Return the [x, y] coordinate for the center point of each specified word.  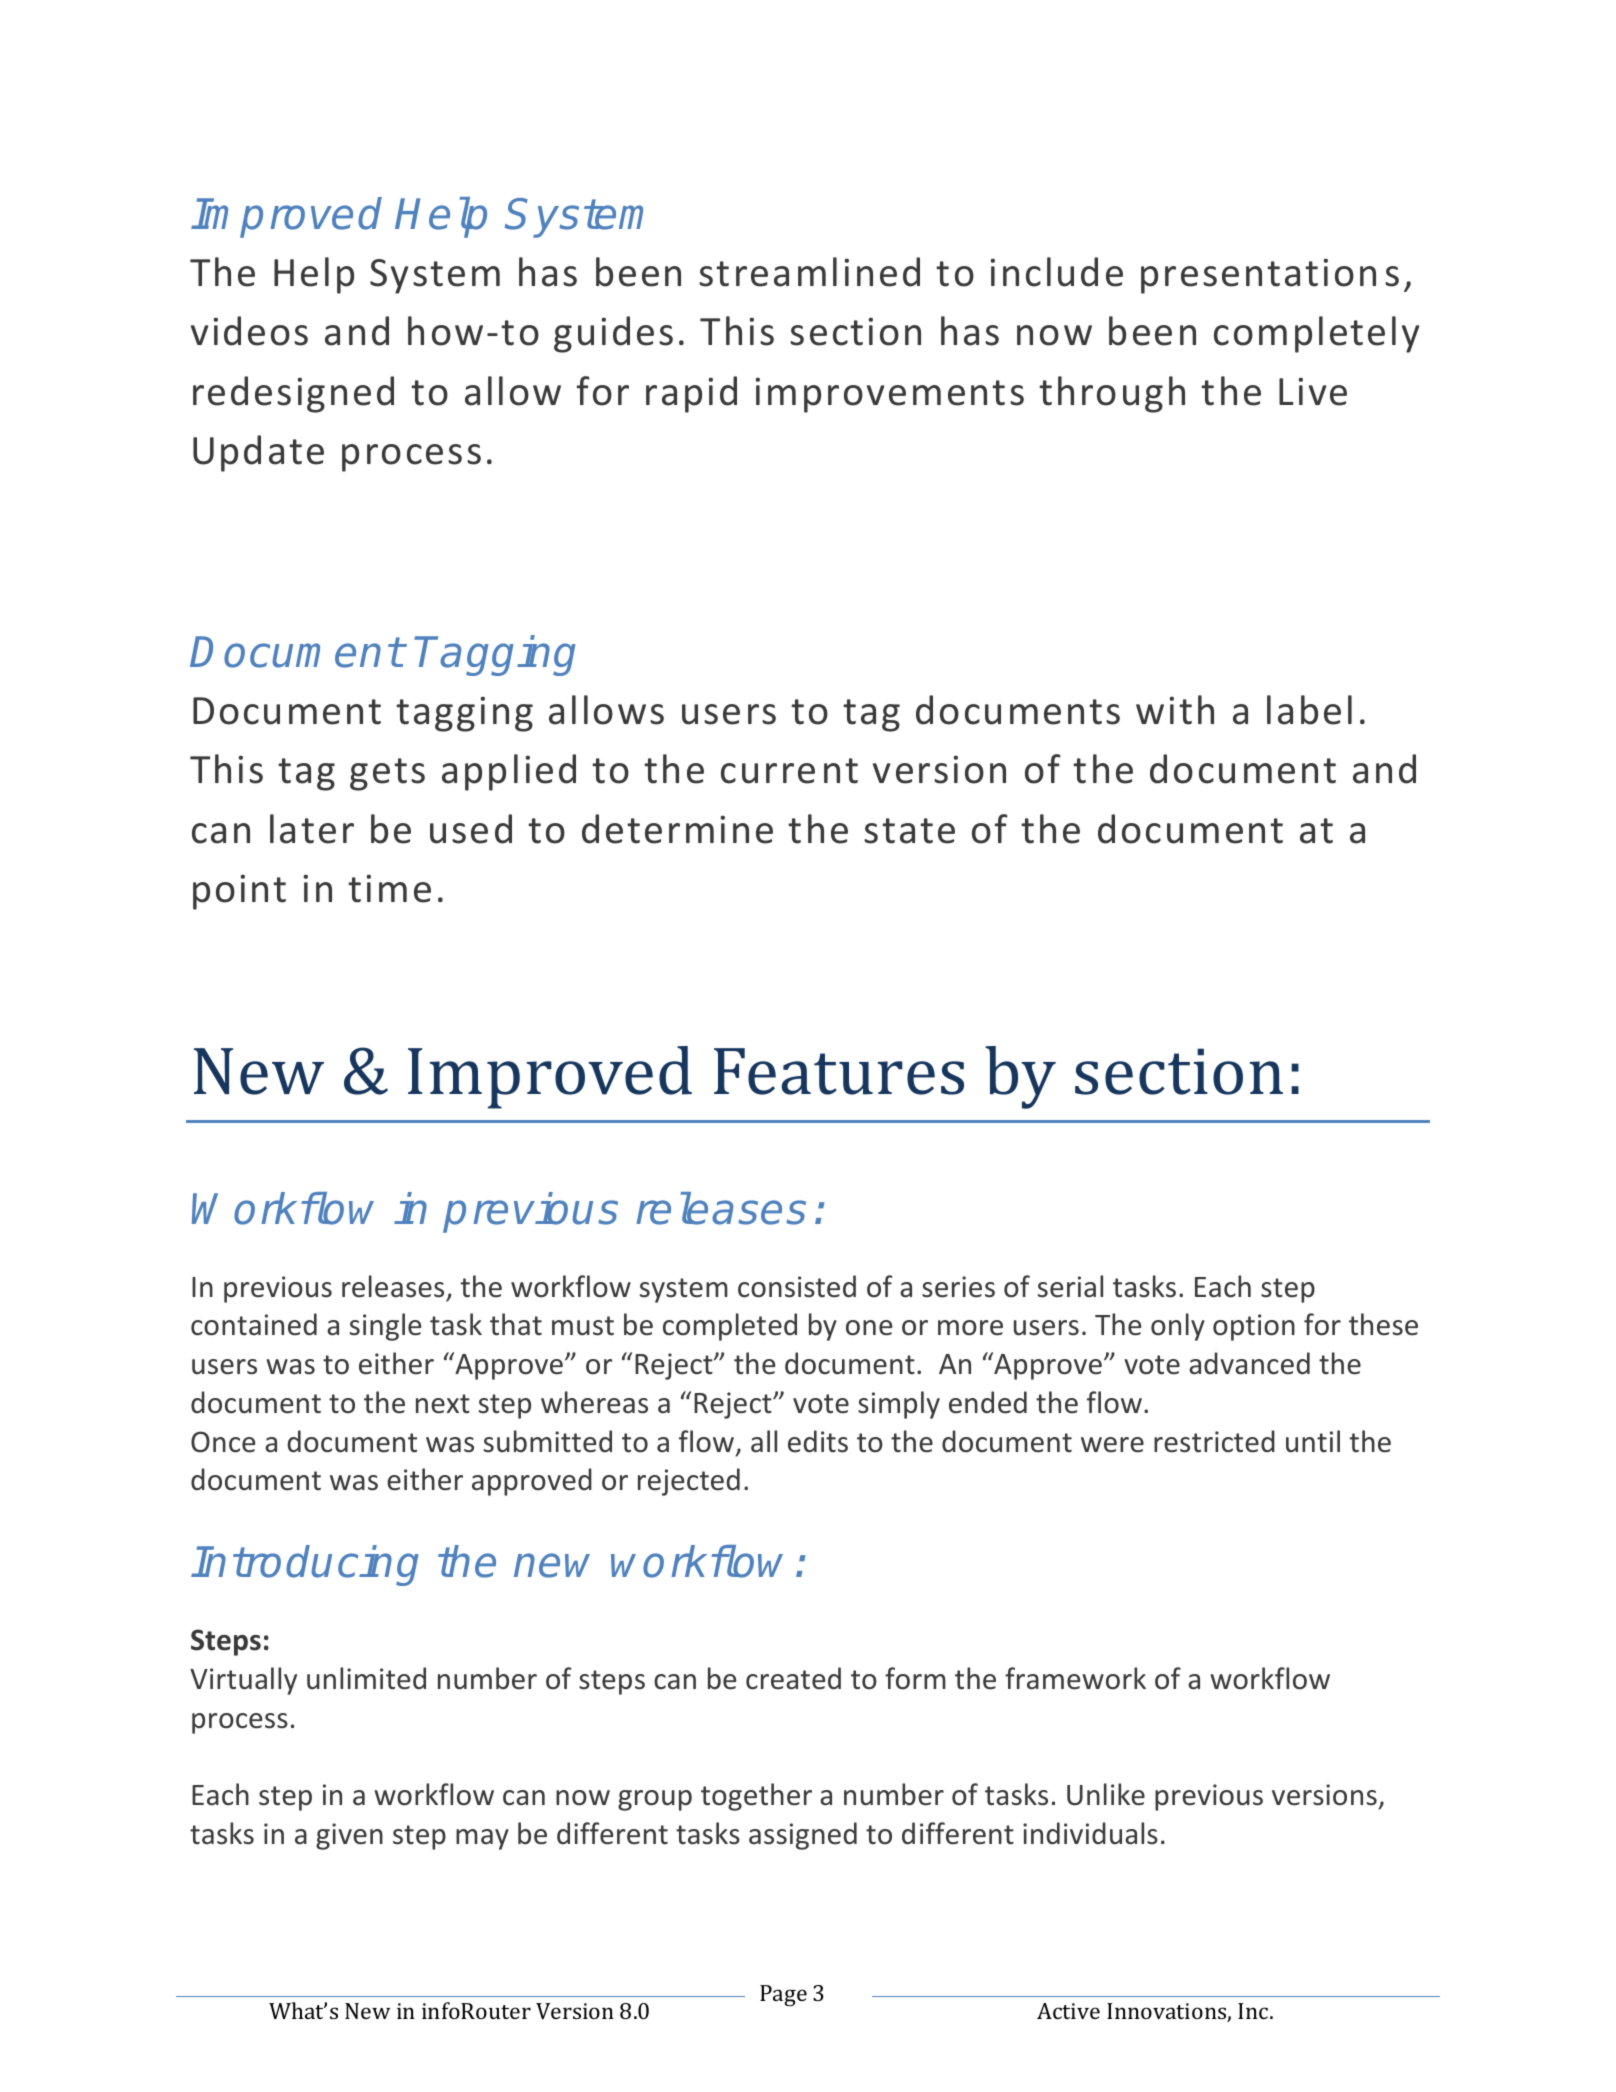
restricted [1214, 1441]
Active [1068, 2011]
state [909, 831]
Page [783, 1995]
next [443, 1404]
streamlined [809, 272]
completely [1316, 334]
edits [818, 1441]
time [389, 888]
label [1309, 710]
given [349, 1836]
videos [249, 331]
